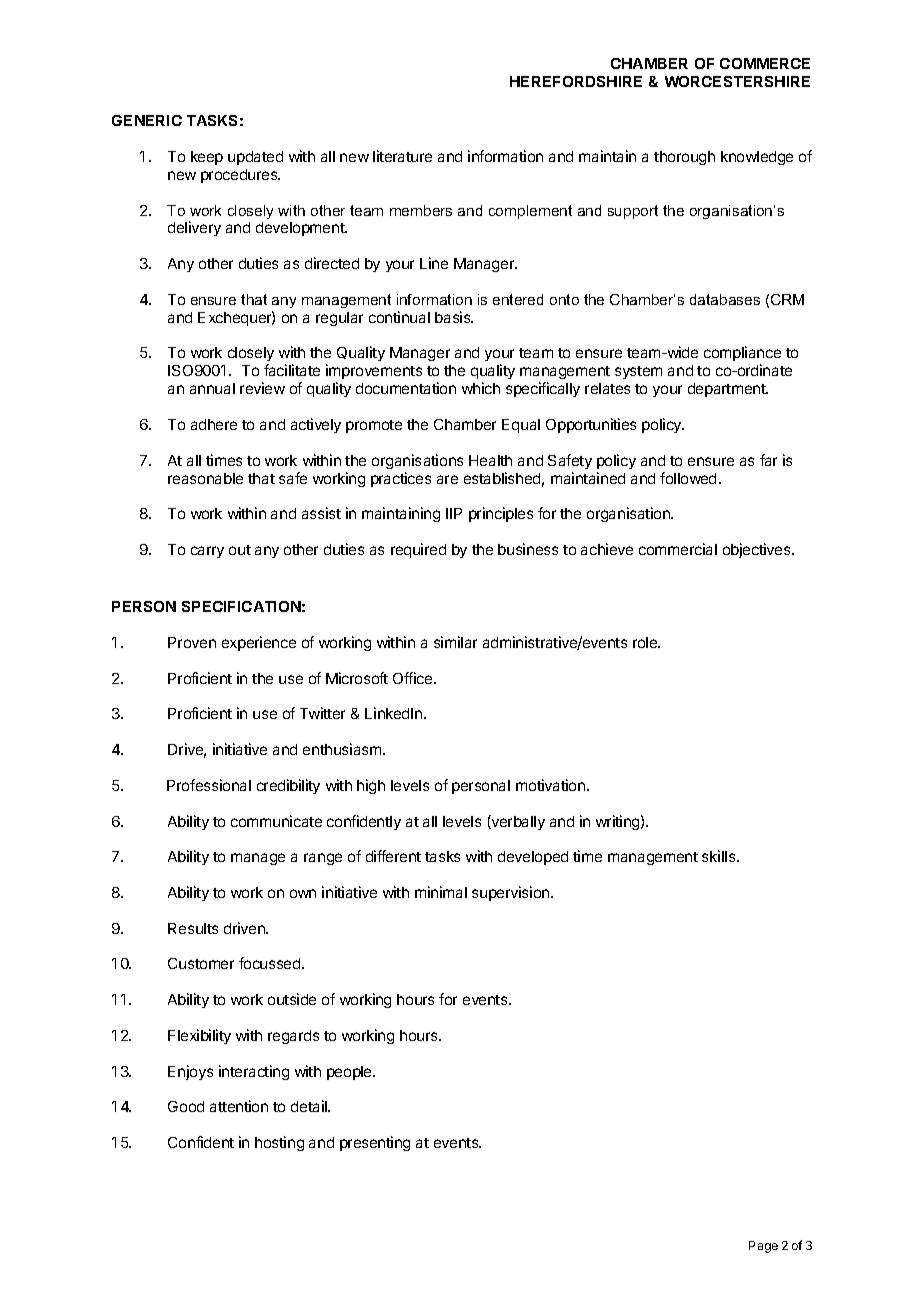  What do you see at coordinates (441, 892) in the image?
I see `minimal` at bounding box center [441, 892].
